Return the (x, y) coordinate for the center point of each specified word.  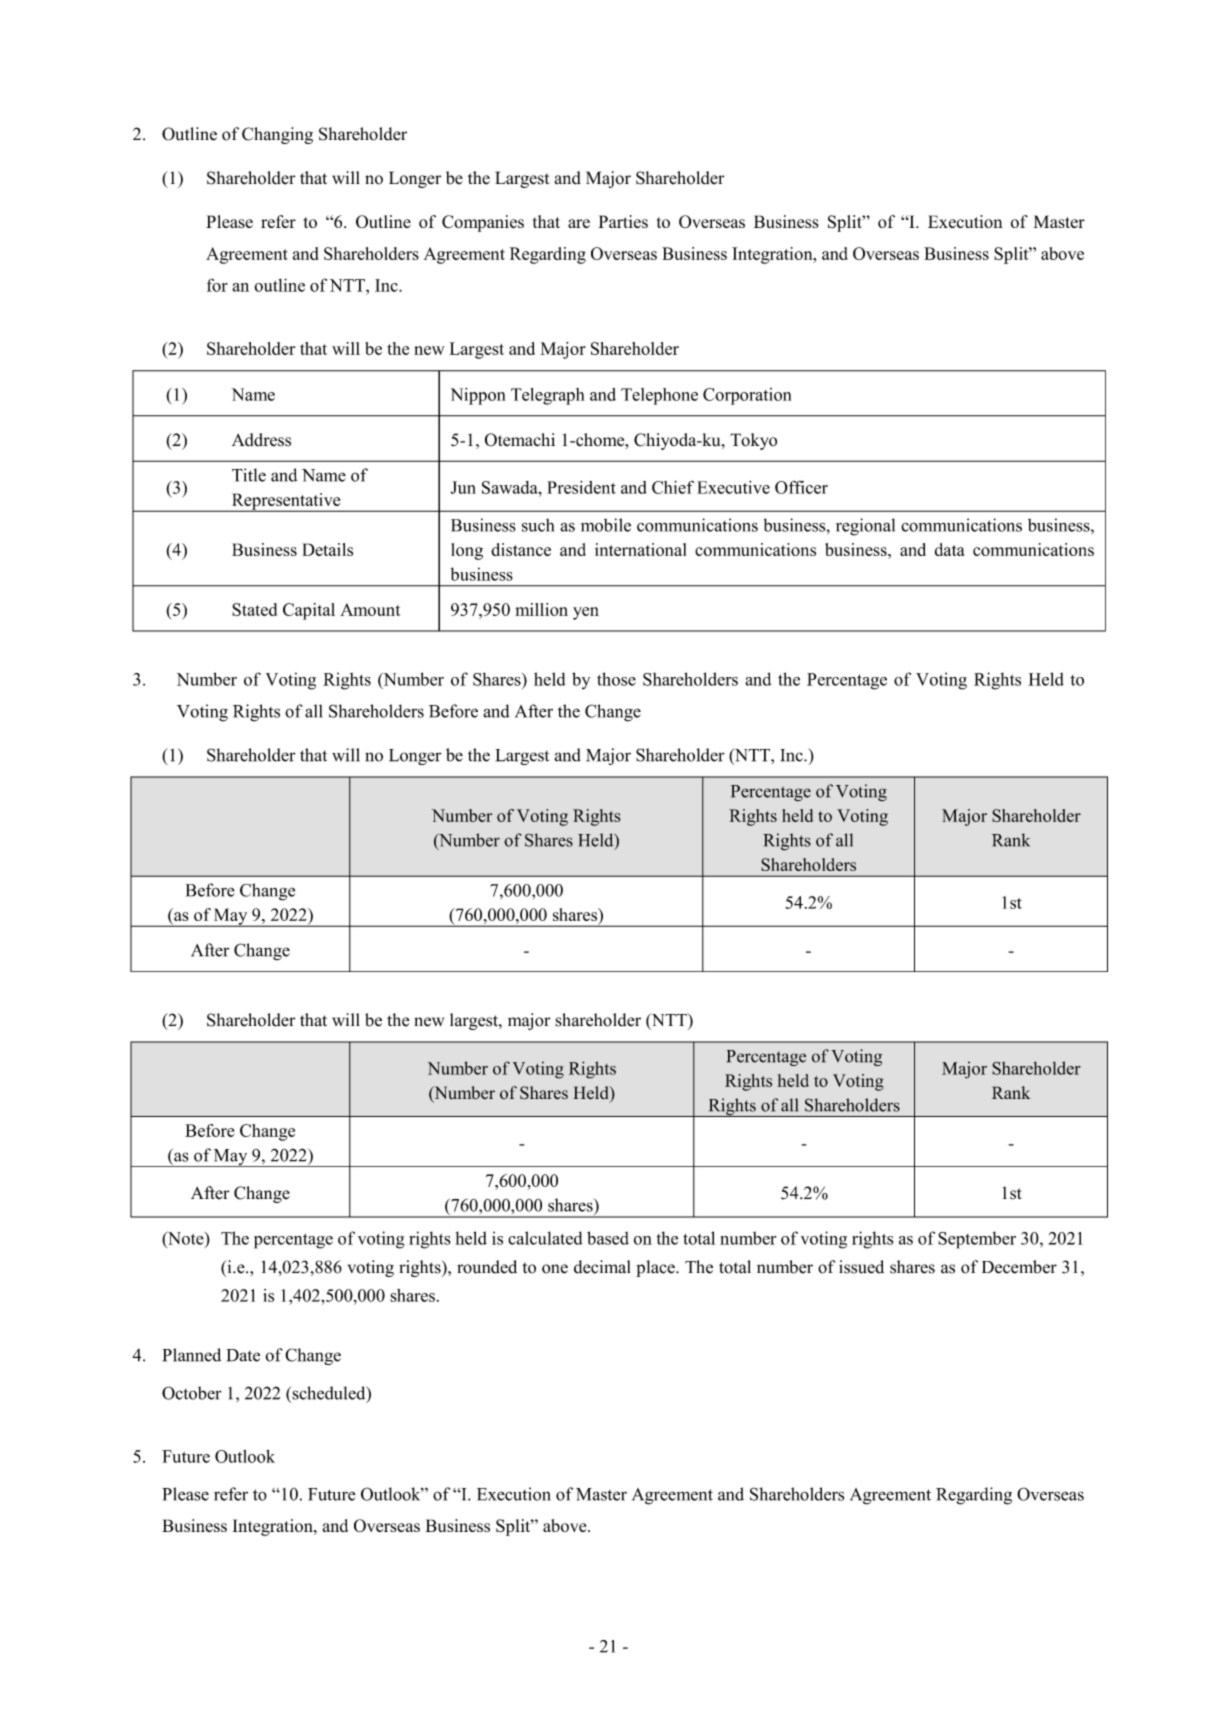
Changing (277, 135)
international (640, 549)
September (977, 1240)
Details (327, 549)
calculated (545, 1238)
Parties (623, 221)
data (950, 549)
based (608, 1238)
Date (243, 1355)
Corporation (747, 396)
